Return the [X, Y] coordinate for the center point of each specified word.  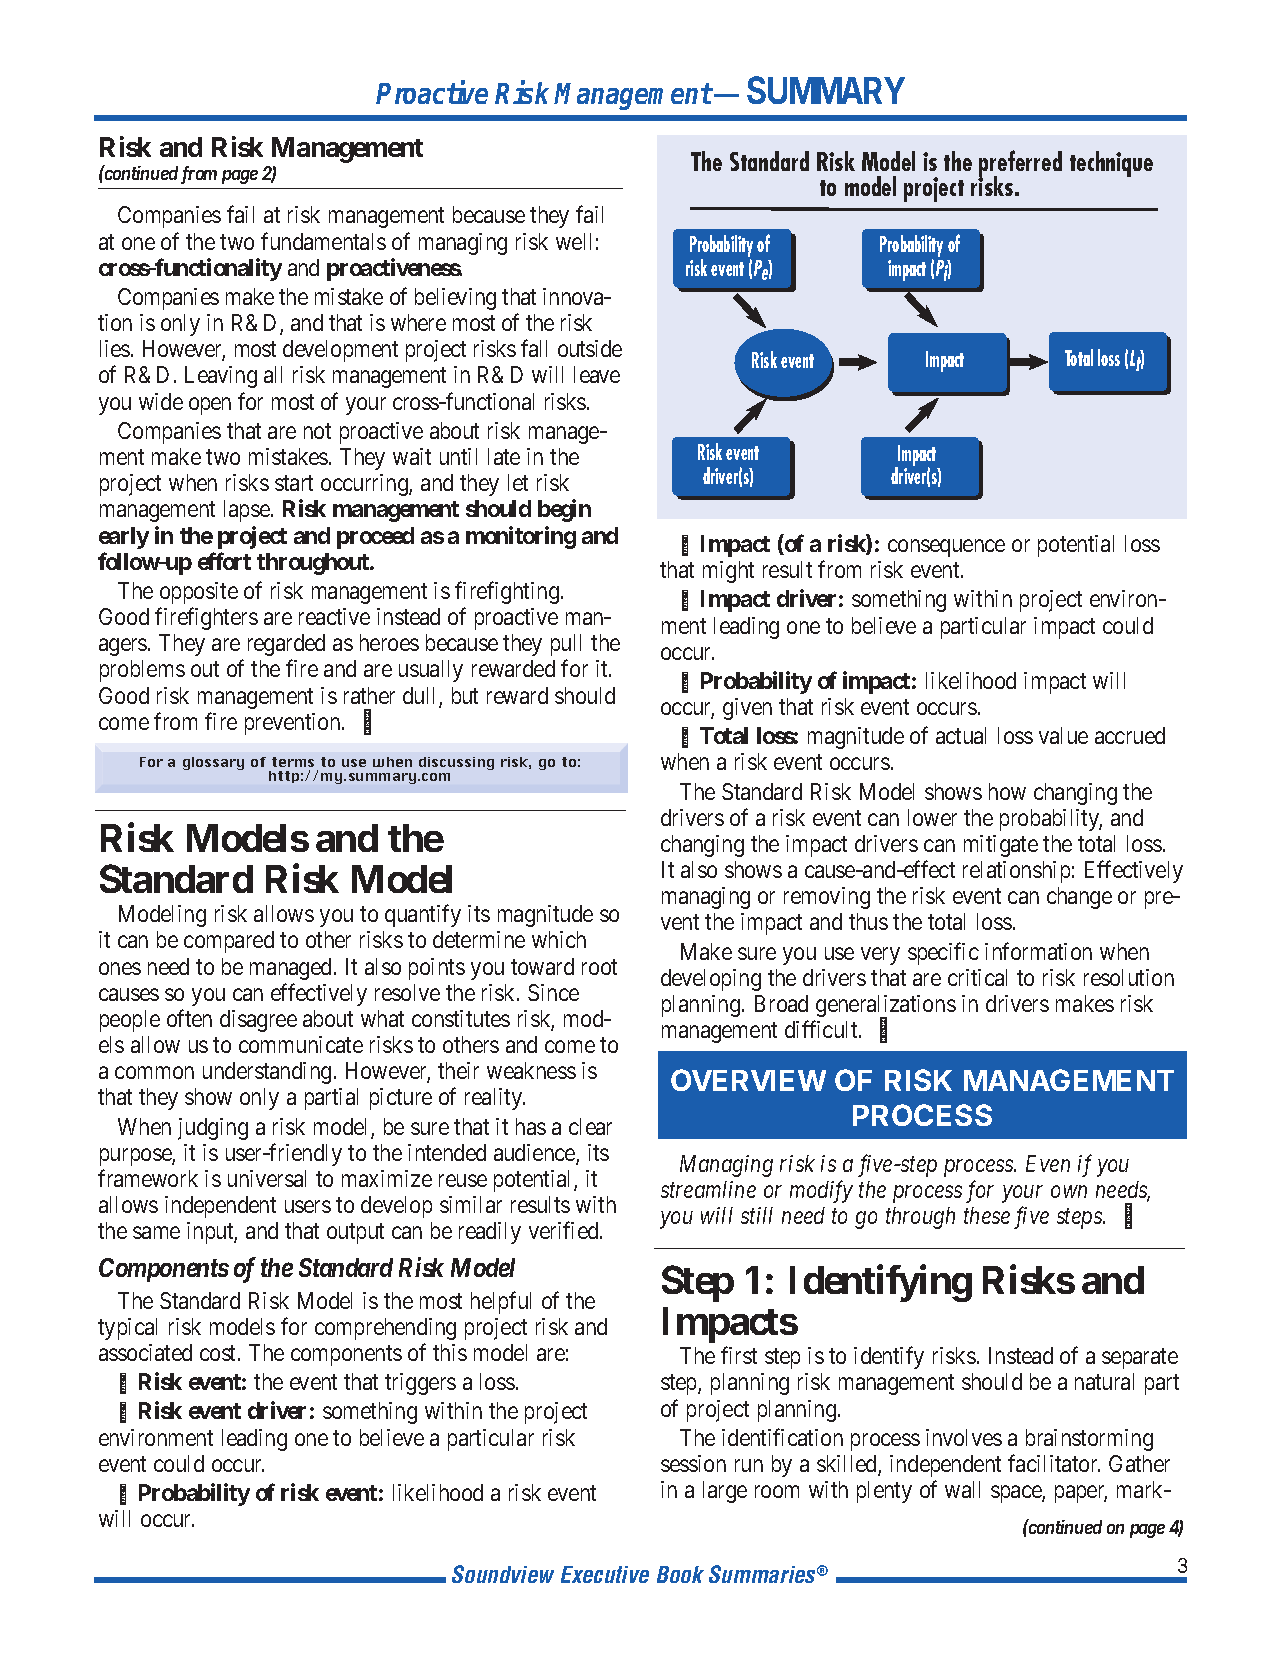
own [1069, 1192]
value [1063, 735]
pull [566, 645]
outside [590, 348]
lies [115, 348]
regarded [286, 645]
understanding [267, 1073]
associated [145, 1352]
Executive [605, 1574]
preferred [1020, 165]
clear [590, 1126]
